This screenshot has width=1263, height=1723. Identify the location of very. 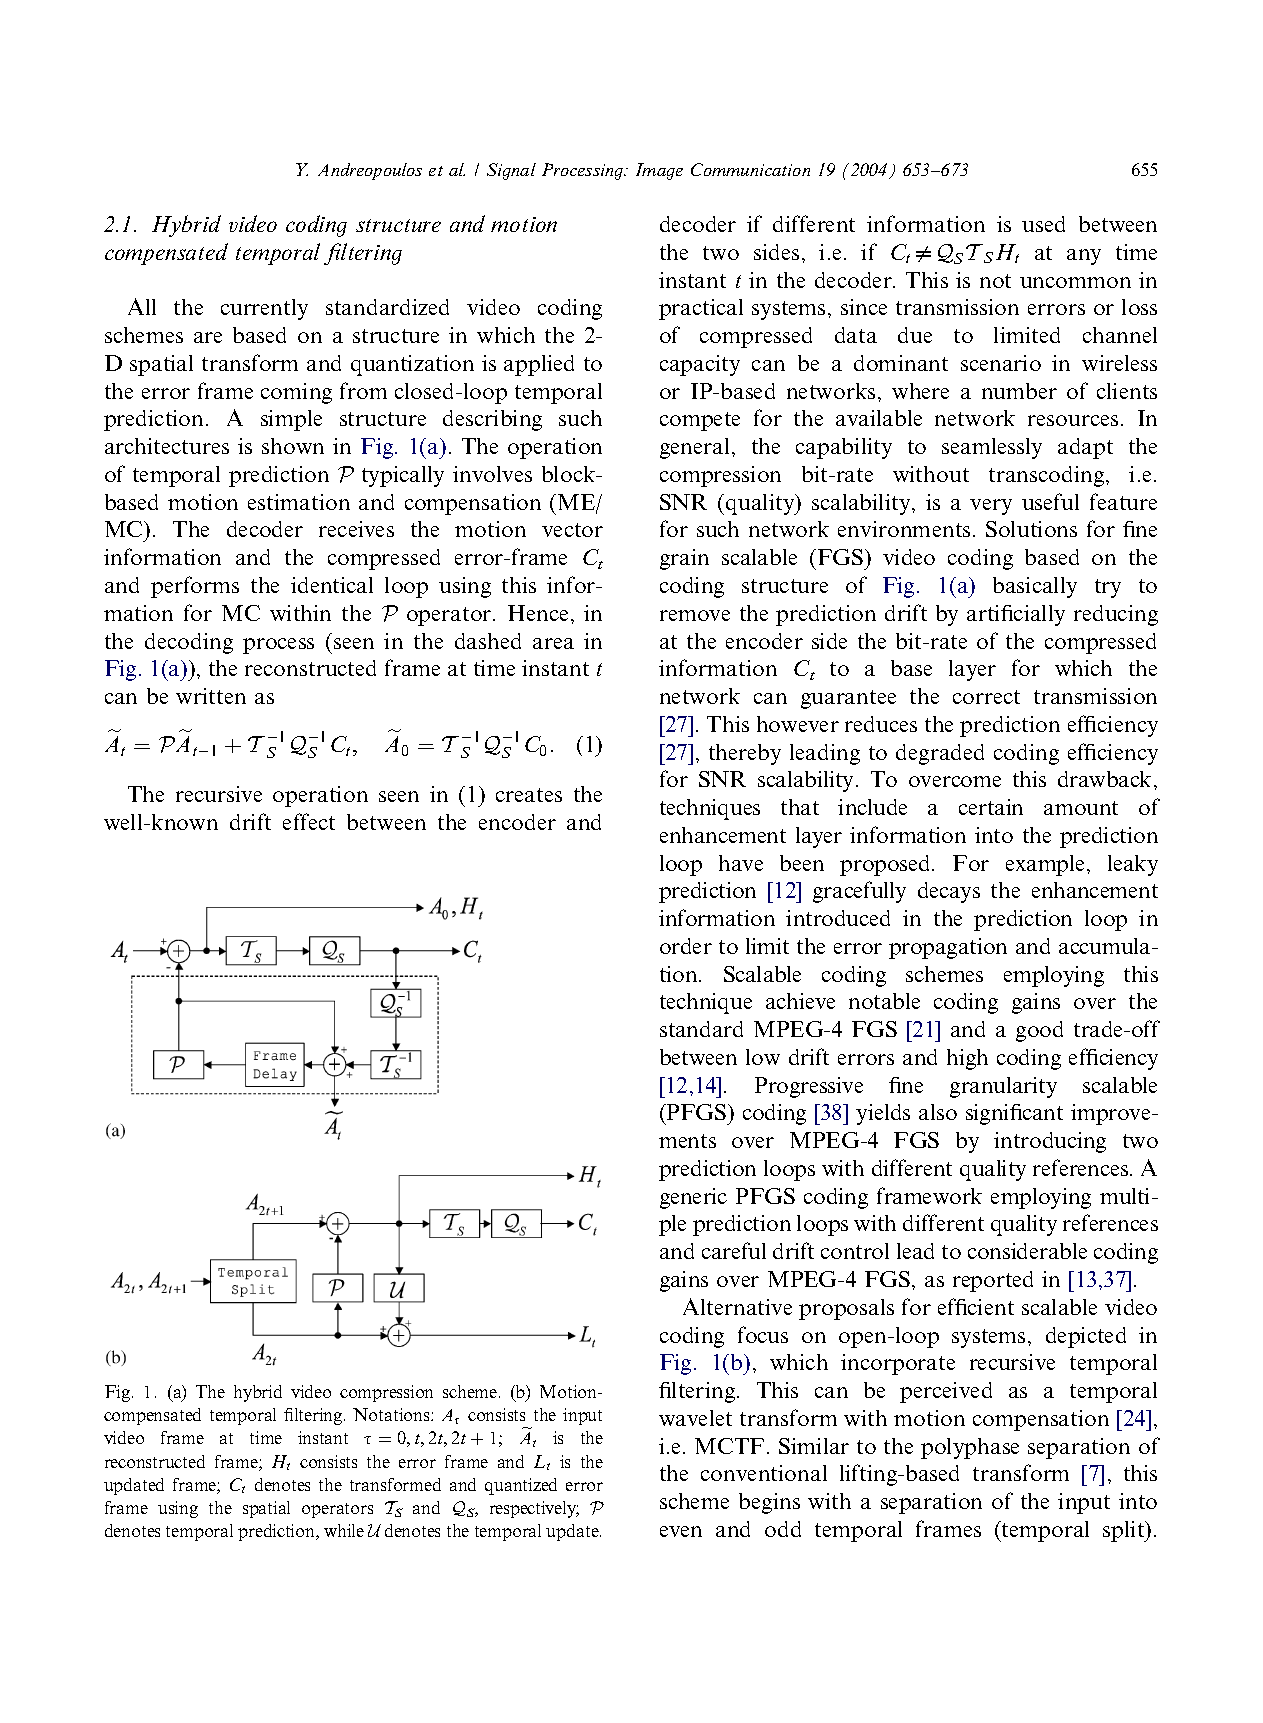
(991, 507).
